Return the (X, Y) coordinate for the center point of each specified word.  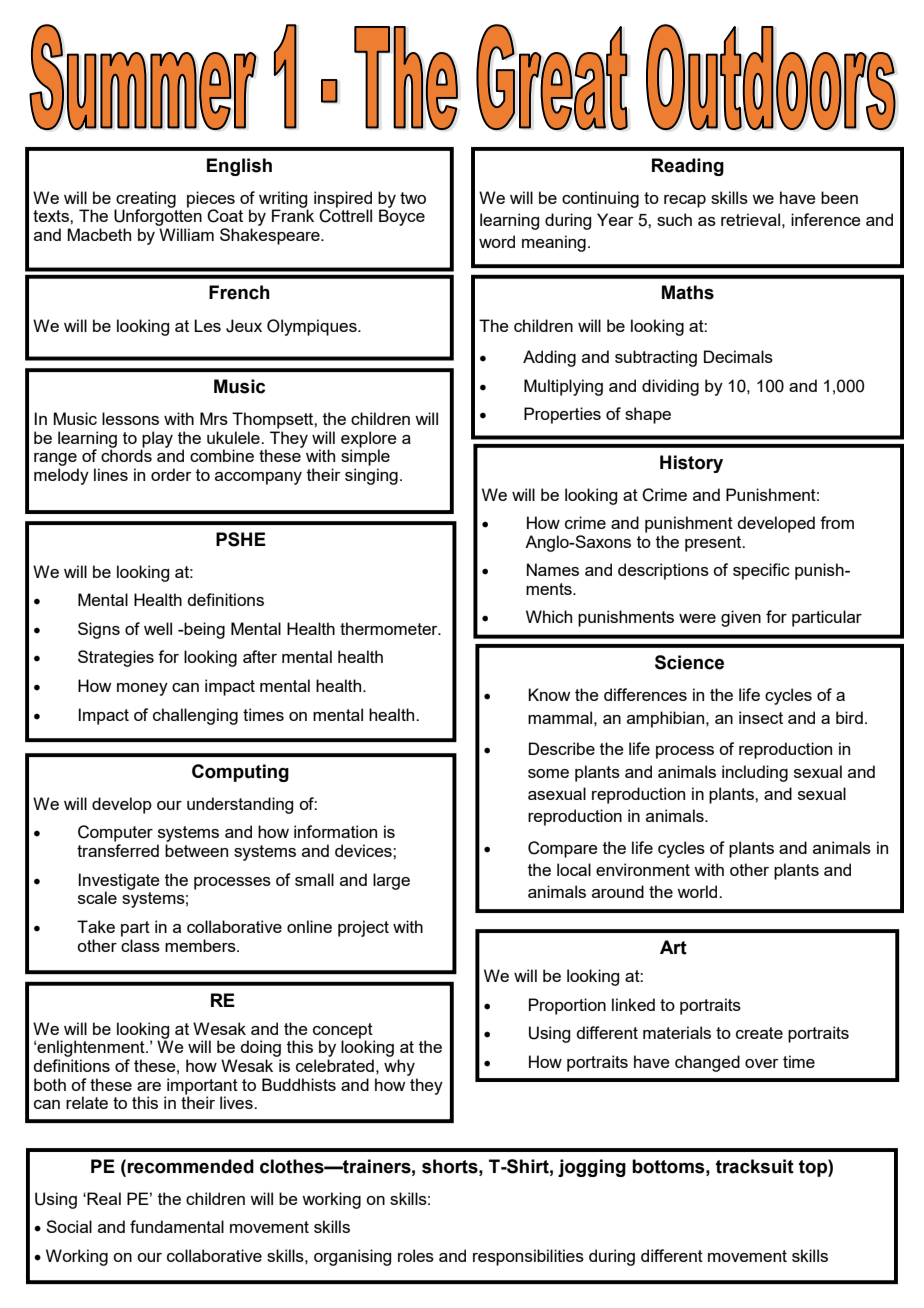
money (142, 689)
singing (371, 476)
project (363, 928)
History (691, 464)
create (759, 1033)
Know (549, 694)
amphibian (667, 719)
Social (69, 1226)
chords (126, 454)
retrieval (750, 219)
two (413, 198)
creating (145, 200)
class (140, 945)
